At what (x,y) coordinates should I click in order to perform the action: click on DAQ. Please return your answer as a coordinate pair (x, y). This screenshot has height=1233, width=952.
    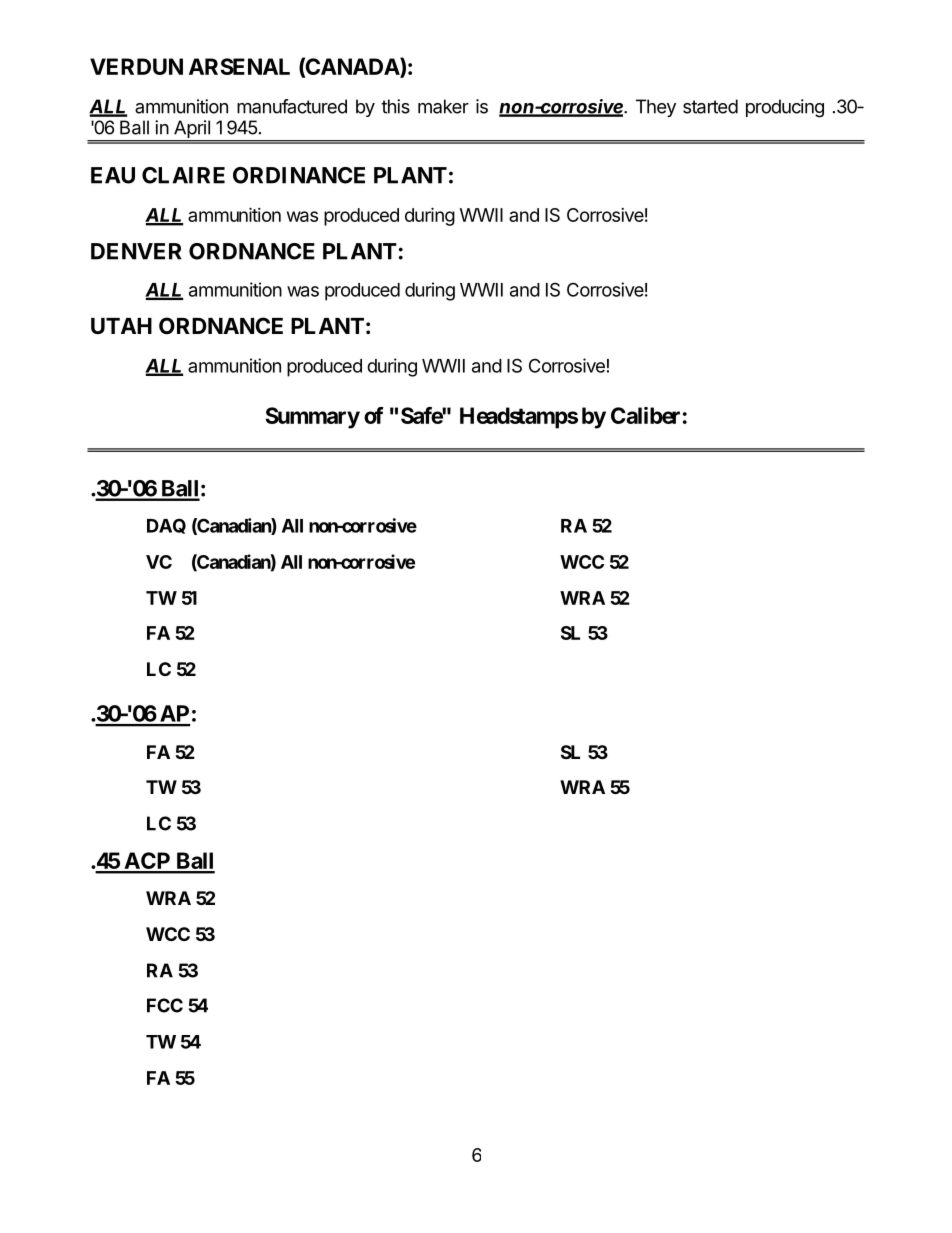
    Looking at the image, I should click on (166, 526).
